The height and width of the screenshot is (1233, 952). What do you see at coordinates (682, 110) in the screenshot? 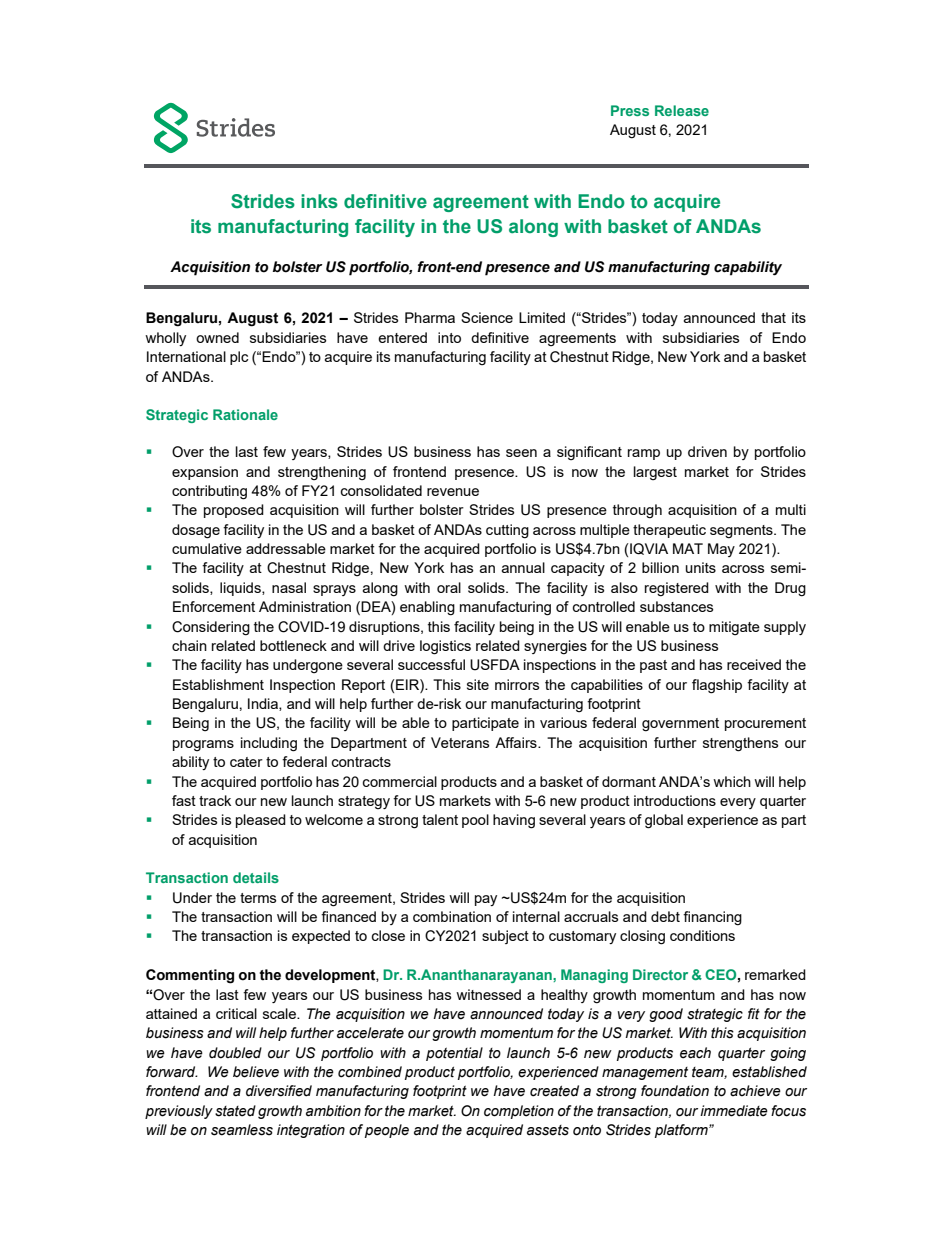
I see `Release` at bounding box center [682, 110].
